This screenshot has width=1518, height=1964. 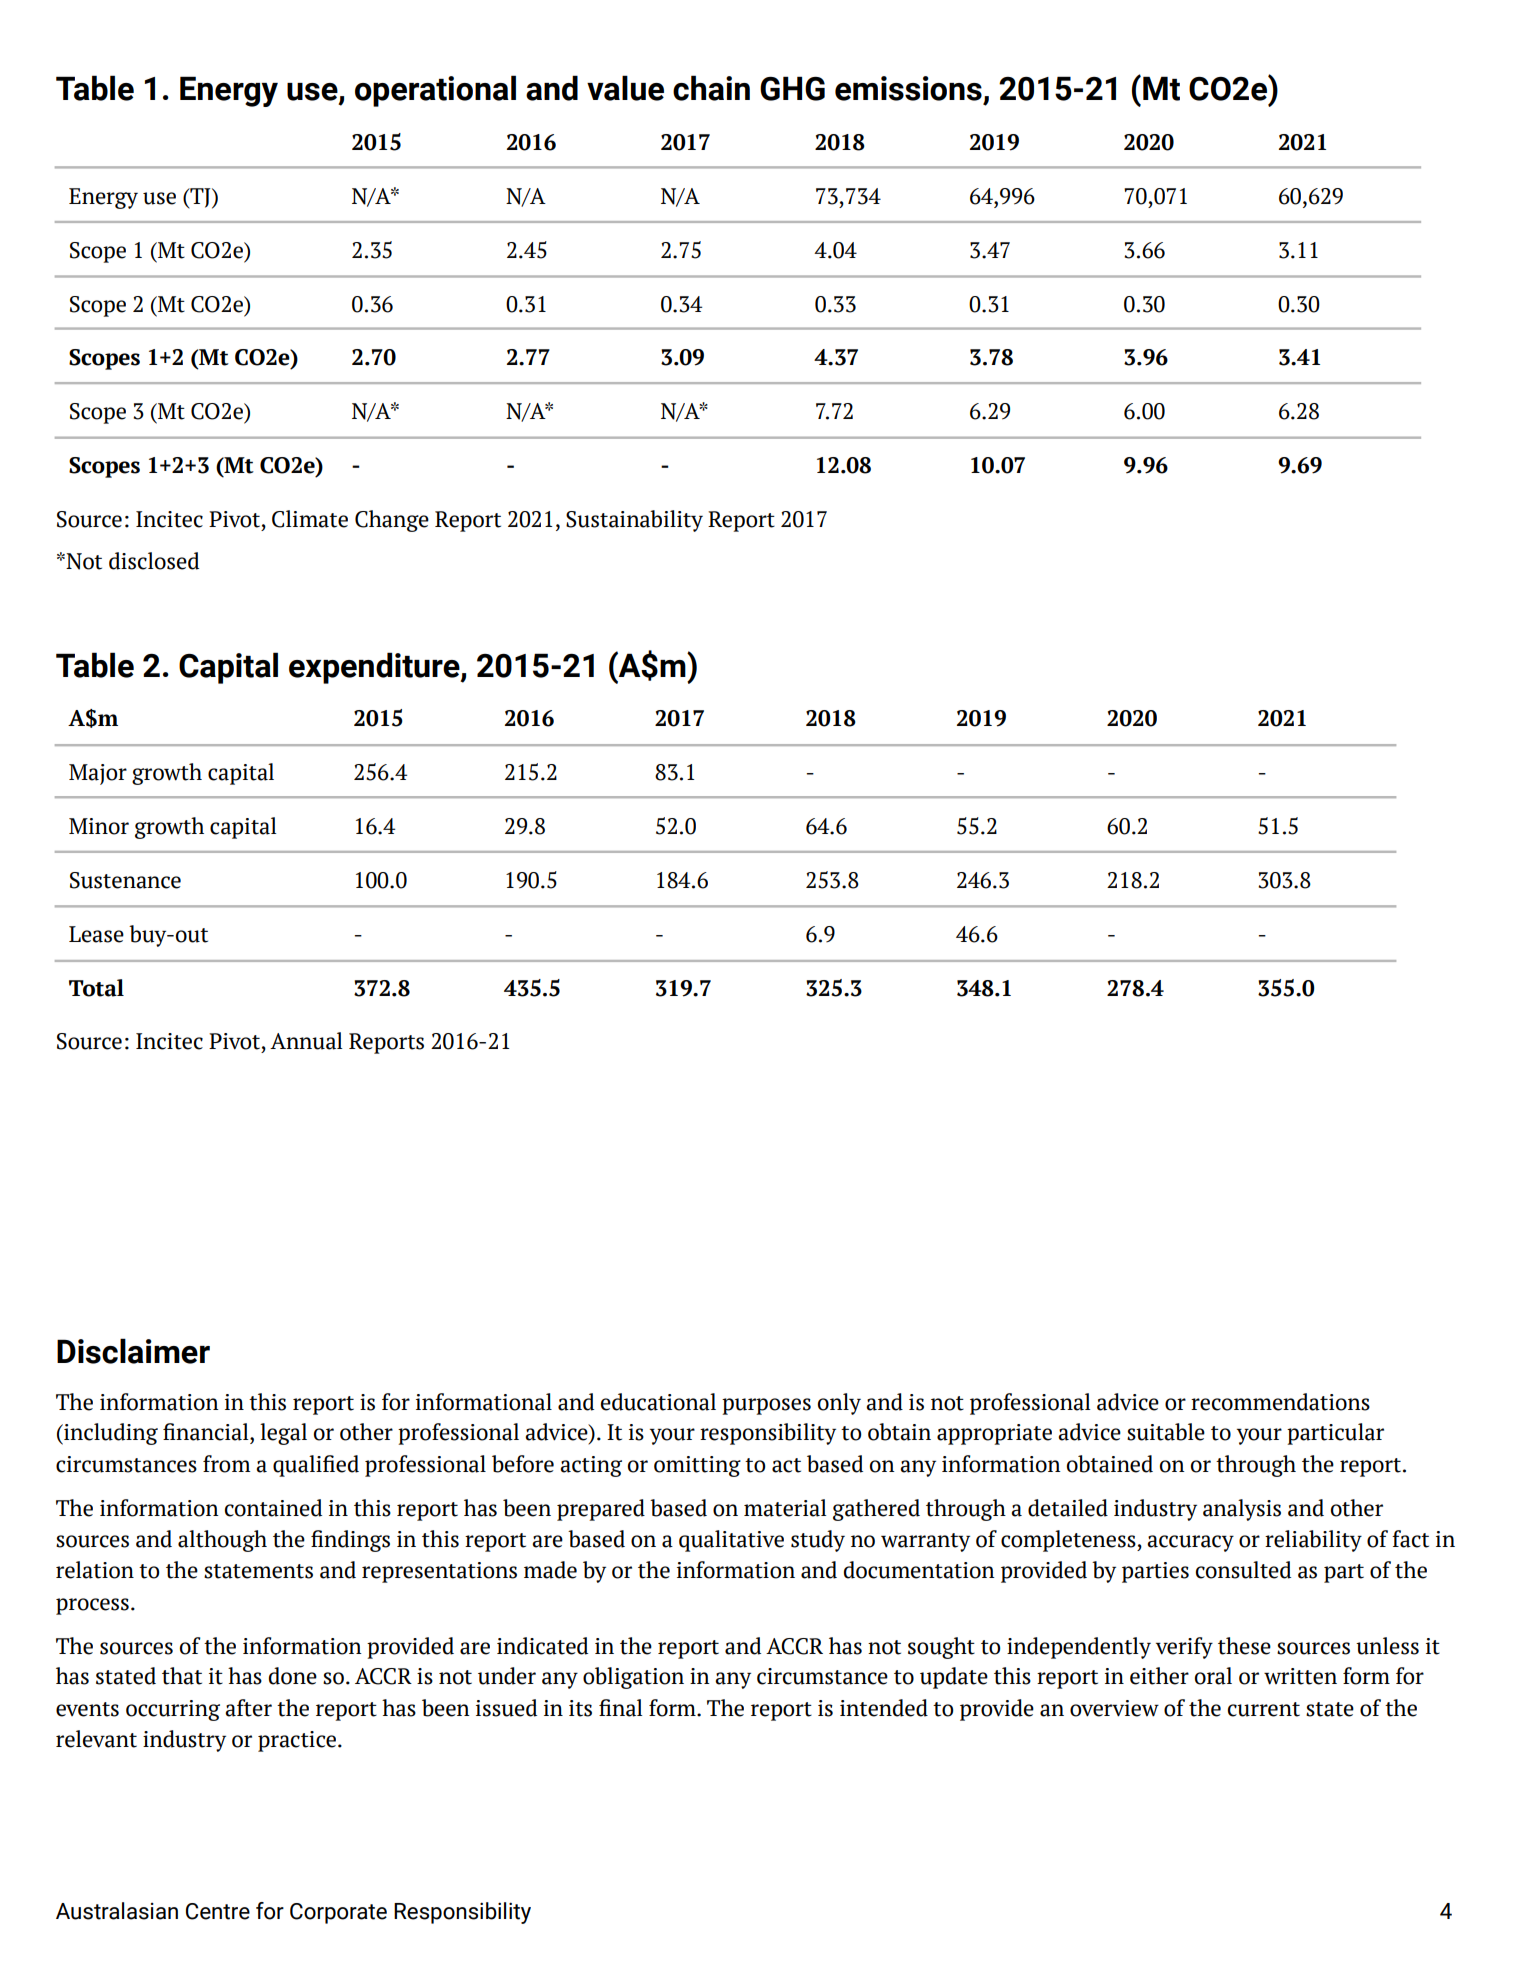 What do you see at coordinates (306, 1041) in the screenshot?
I see `Annual` at bounding box center [306, 1041].
